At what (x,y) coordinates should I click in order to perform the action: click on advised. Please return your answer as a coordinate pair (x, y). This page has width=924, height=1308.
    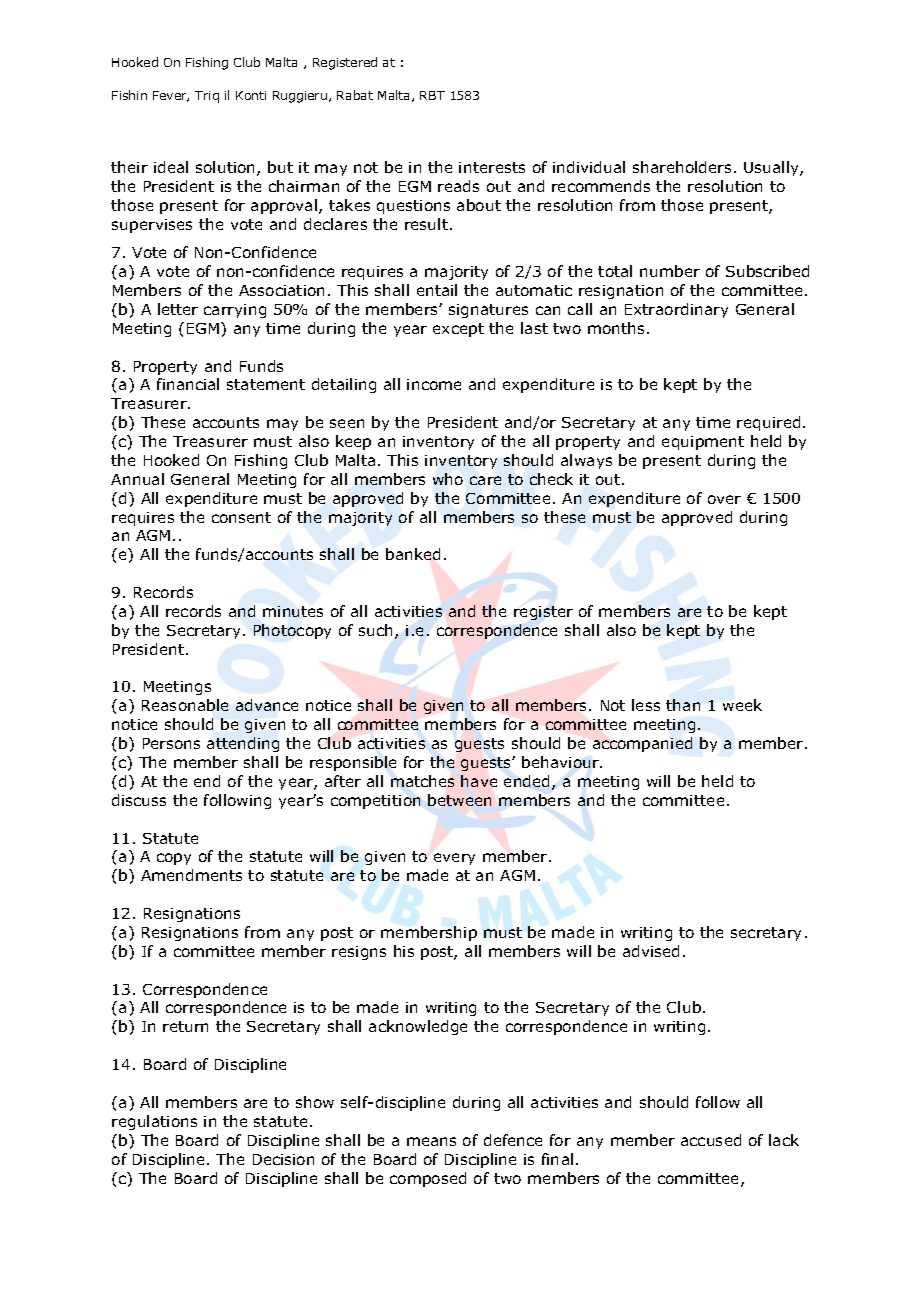
    Looking at the image, I should click on (651, 951).
